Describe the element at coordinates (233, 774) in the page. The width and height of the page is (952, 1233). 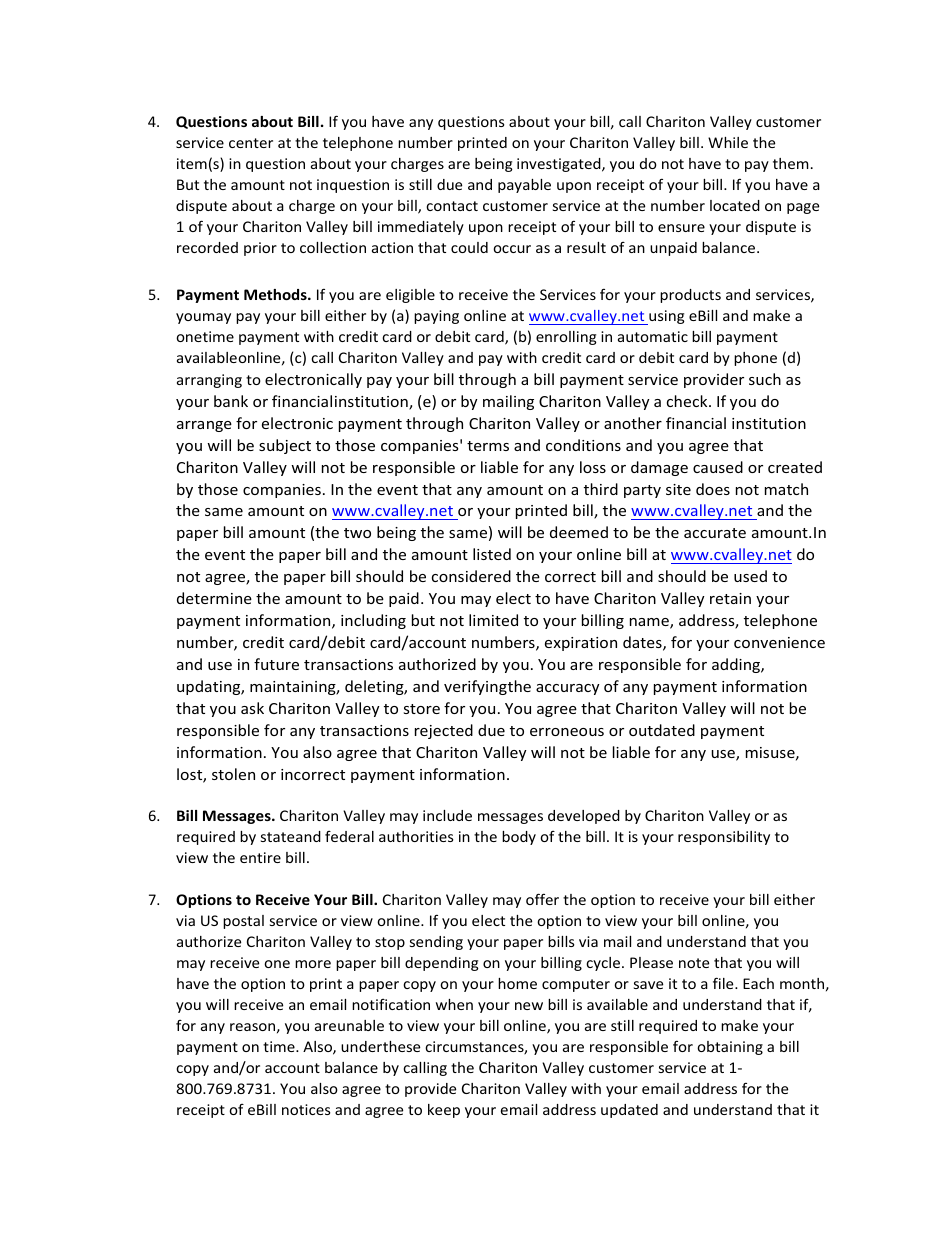
I see `stolen` at that location.
